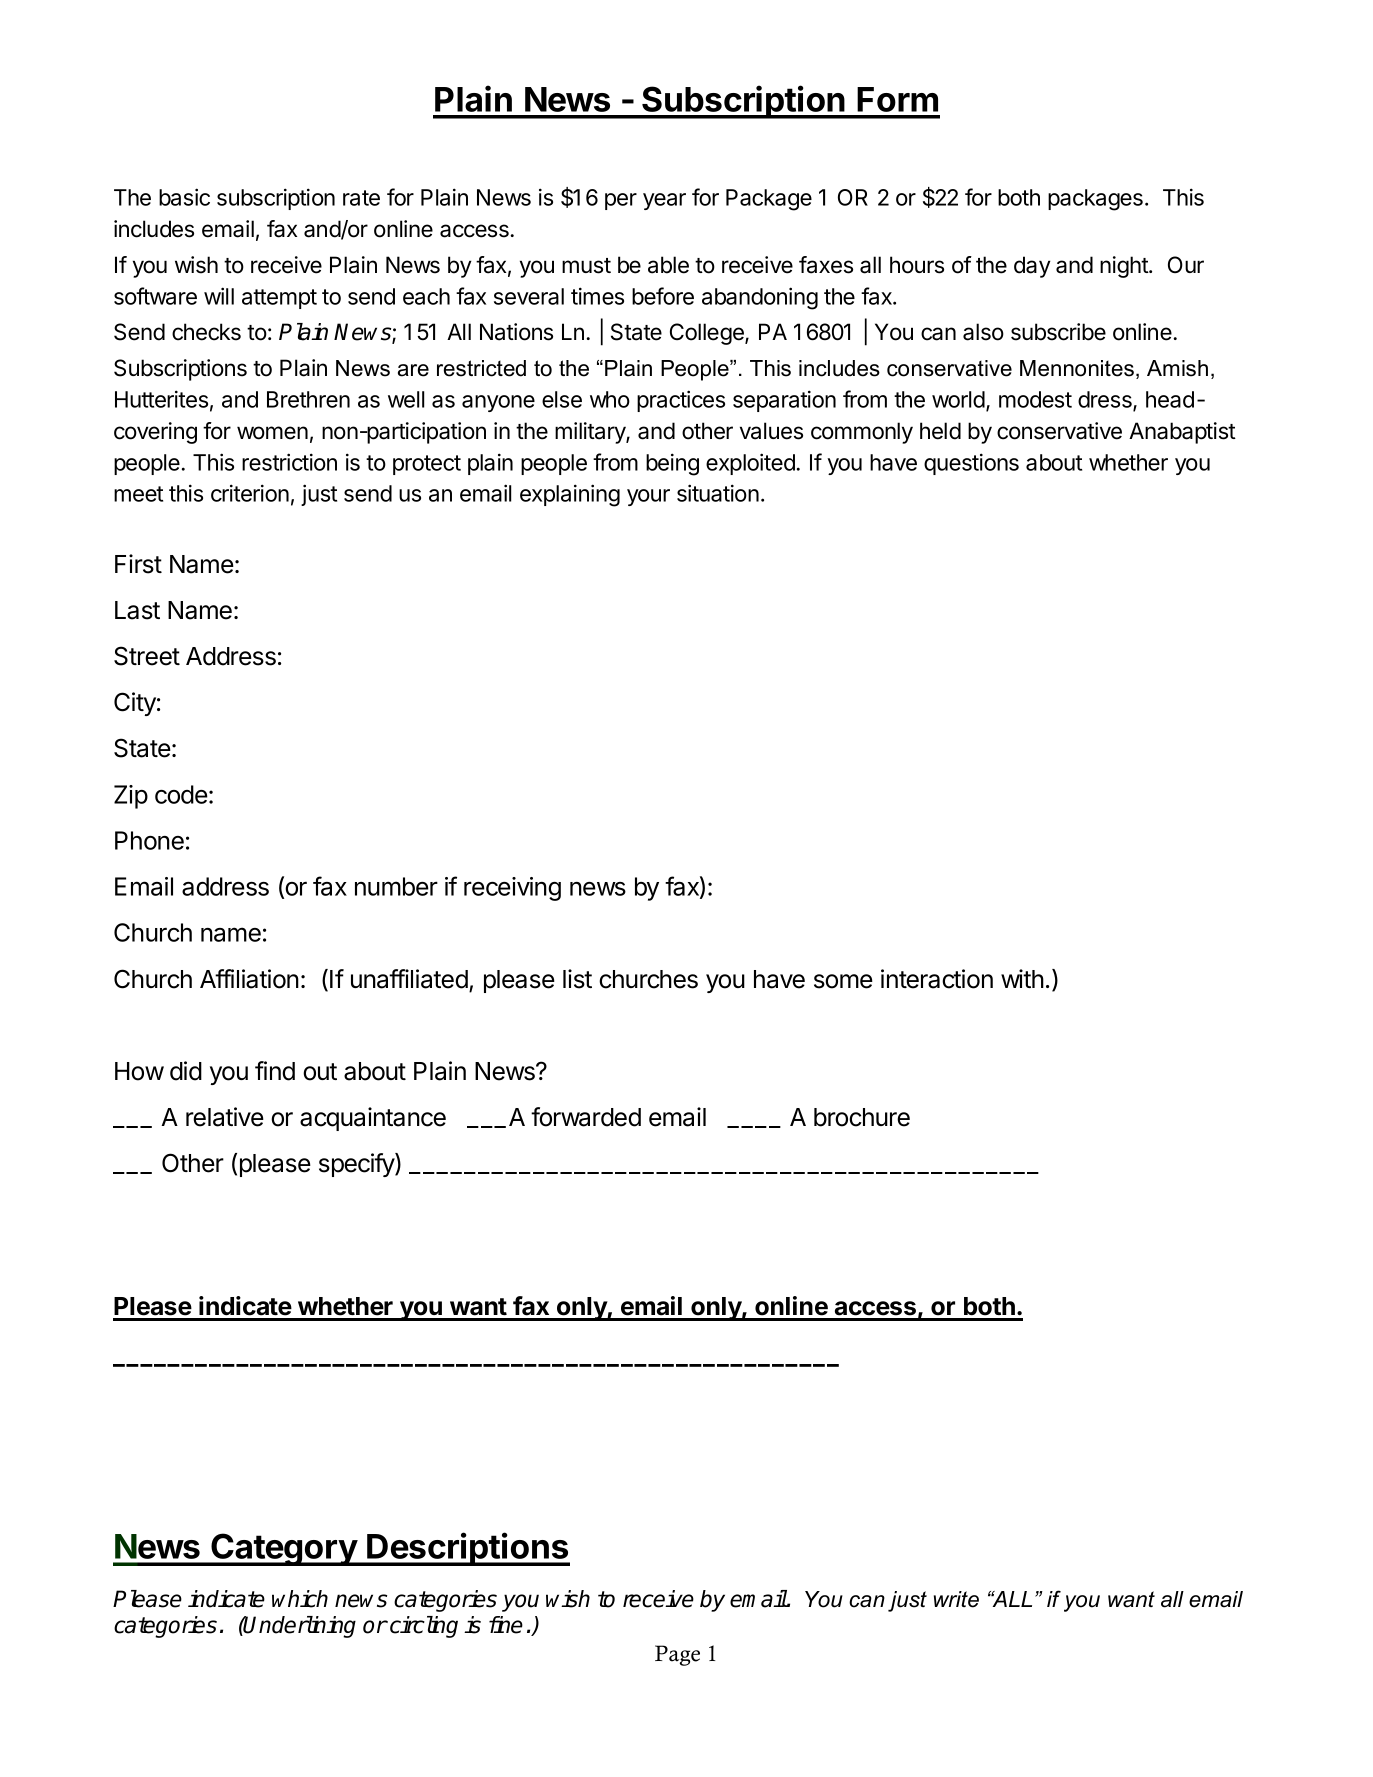 This screenshot has height=1777, width=1373. What do you see at coordinates (1022, 978) in the screenshot?
I see `with` at bounding box center [1022, 978].
